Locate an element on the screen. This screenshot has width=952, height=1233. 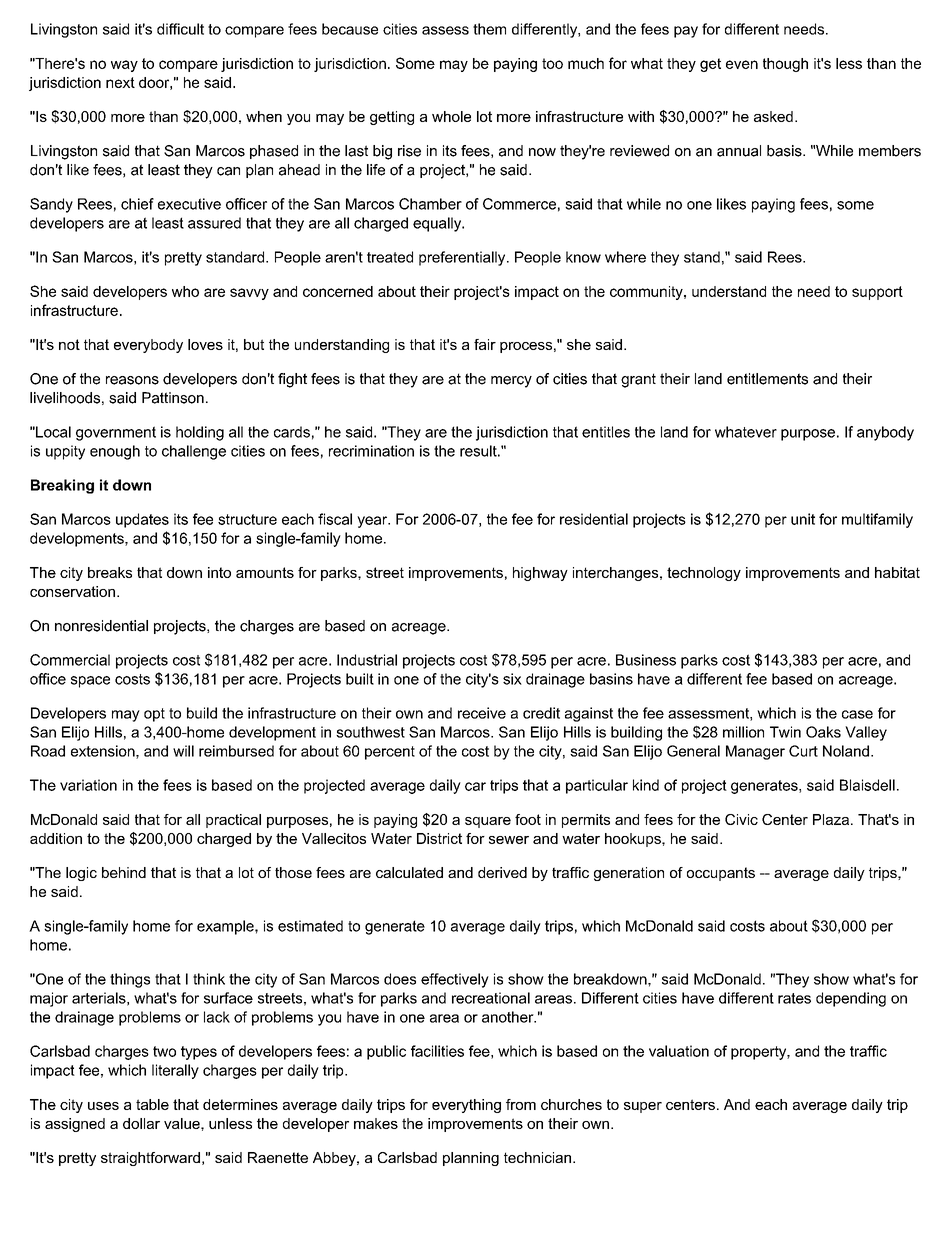
though is located at coordinates (785, 65).
